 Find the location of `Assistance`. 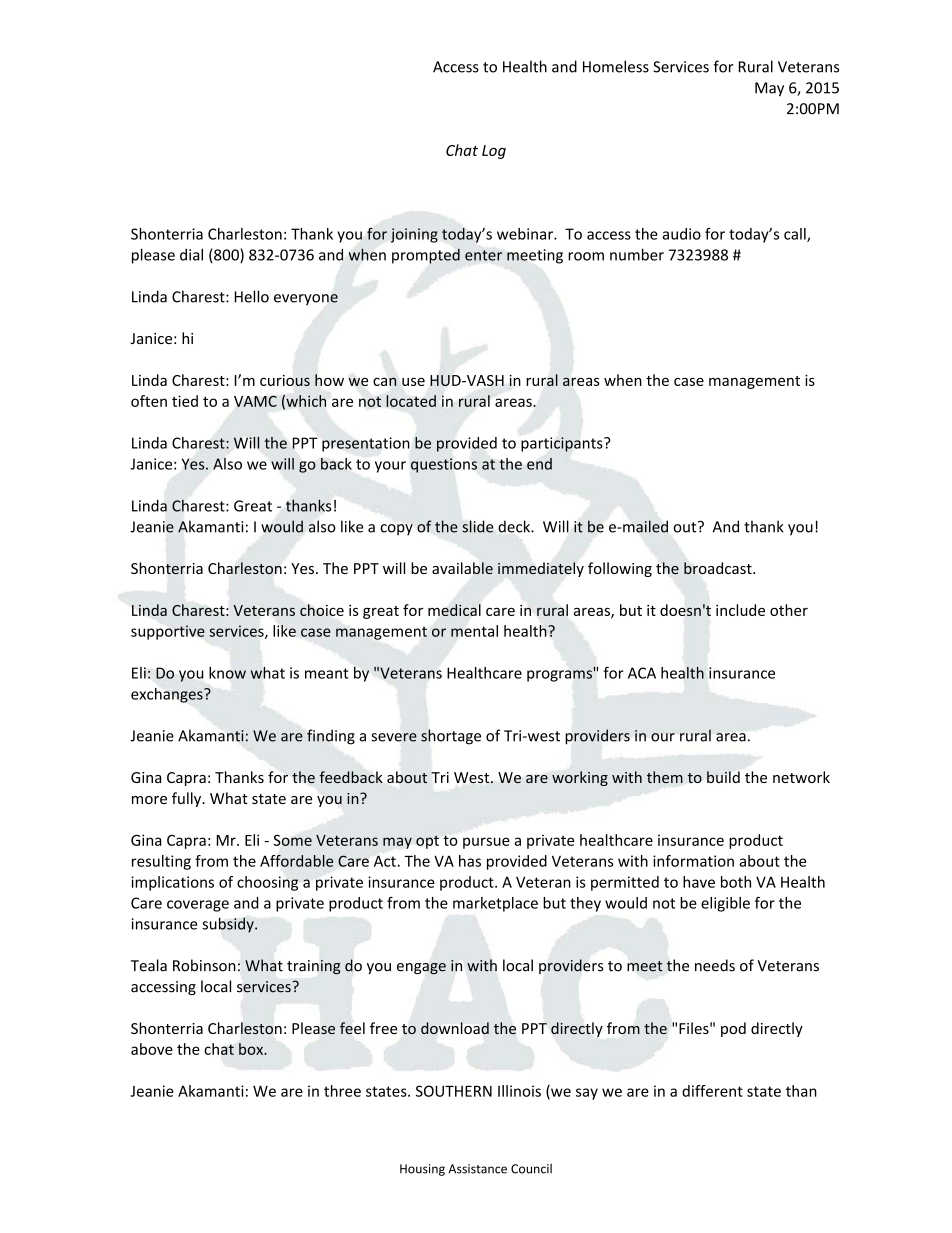

Assistance is located at coordinates (477, 1169).
